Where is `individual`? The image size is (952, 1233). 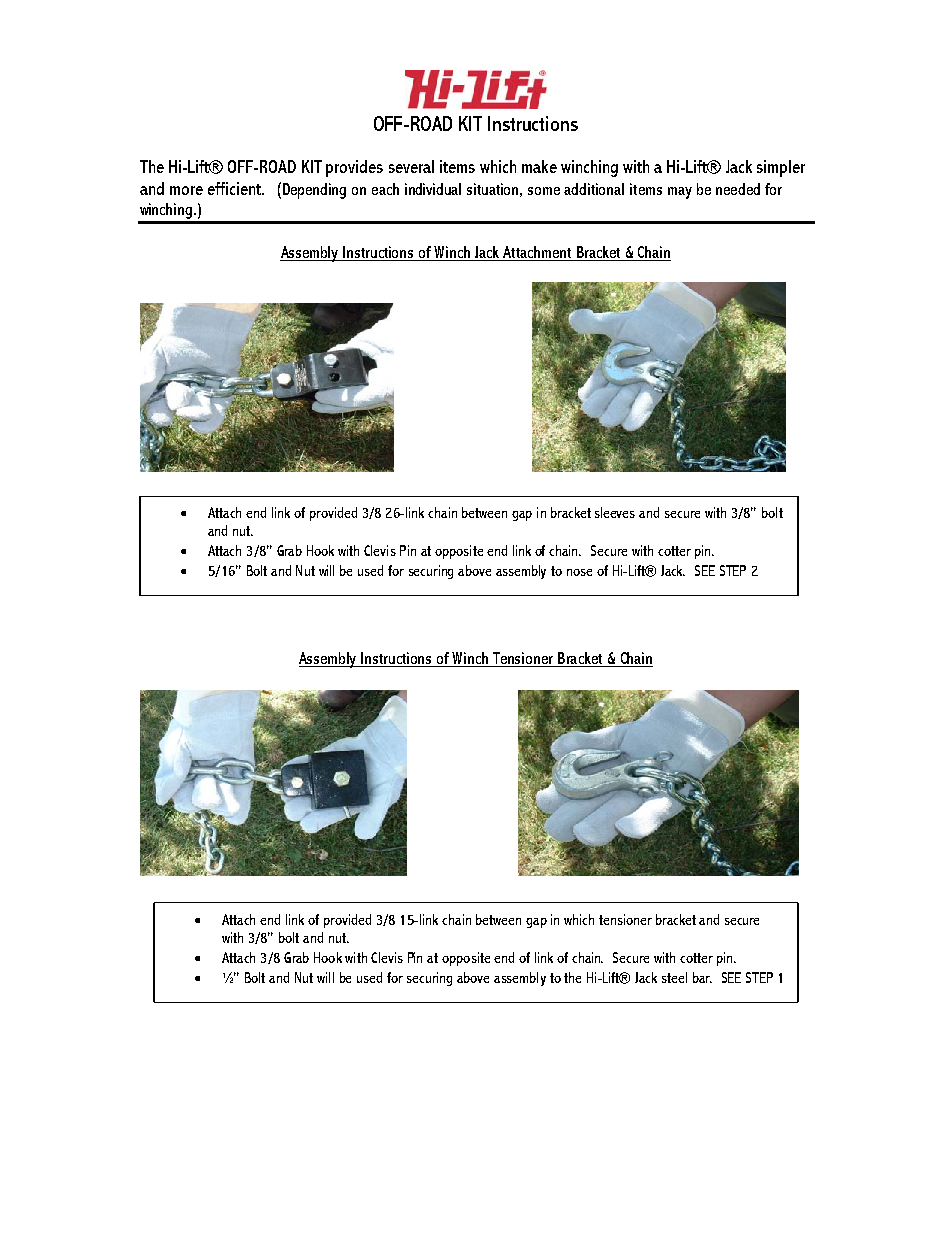
individual is located at coordinates (433, 189).
